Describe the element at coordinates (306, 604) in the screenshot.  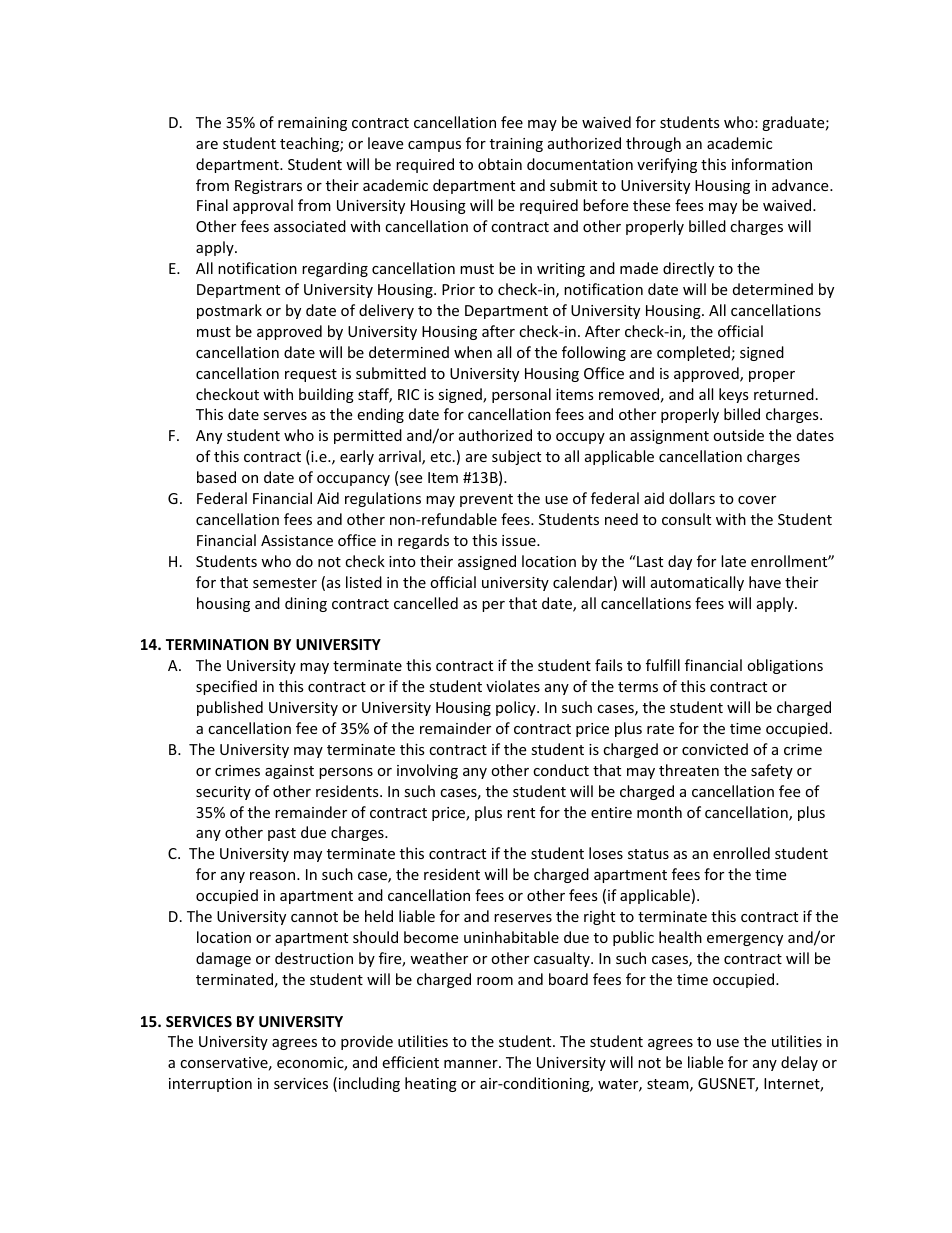
I see `dining` at that location.
